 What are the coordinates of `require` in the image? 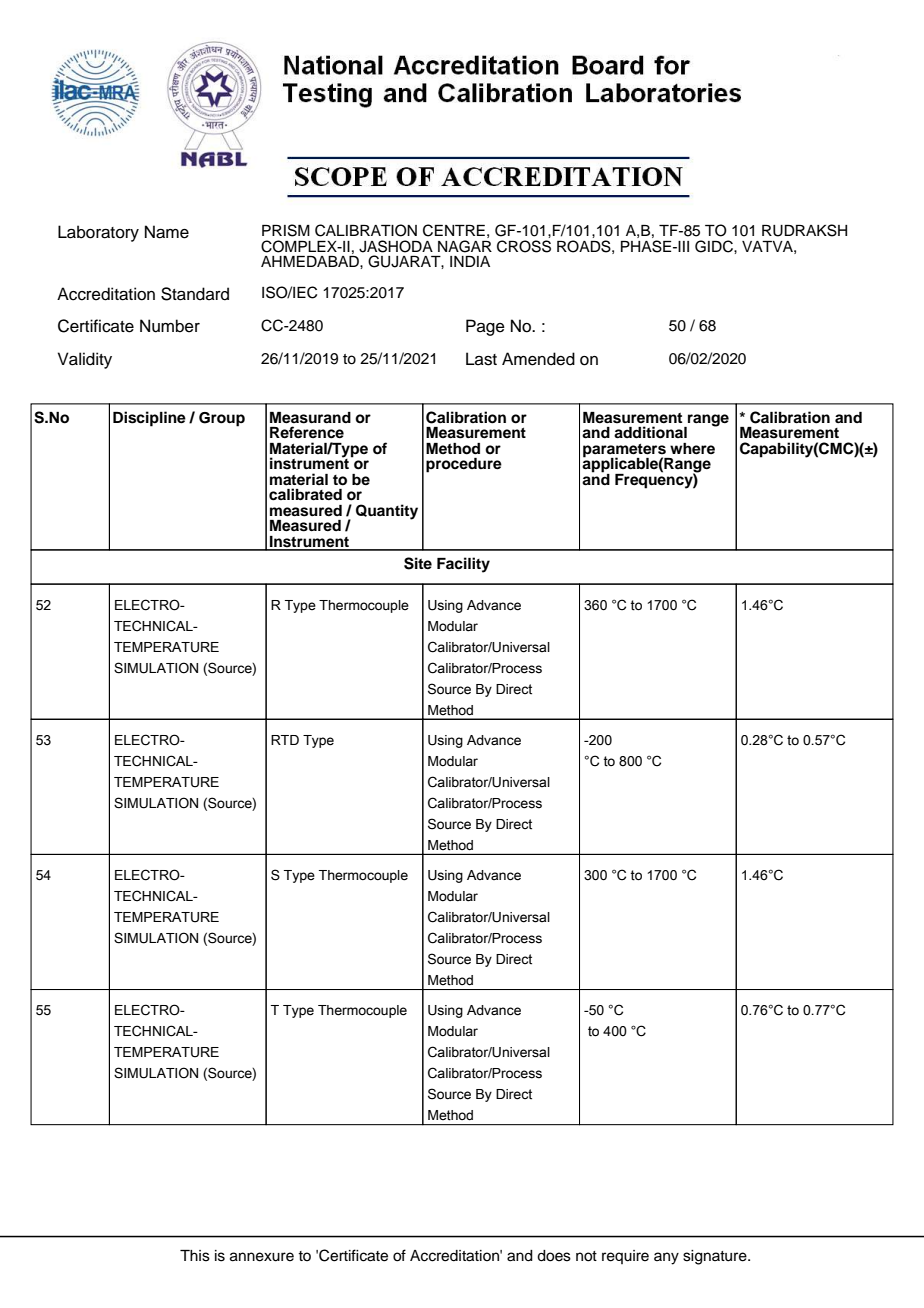 It's located at (625, 1257).
